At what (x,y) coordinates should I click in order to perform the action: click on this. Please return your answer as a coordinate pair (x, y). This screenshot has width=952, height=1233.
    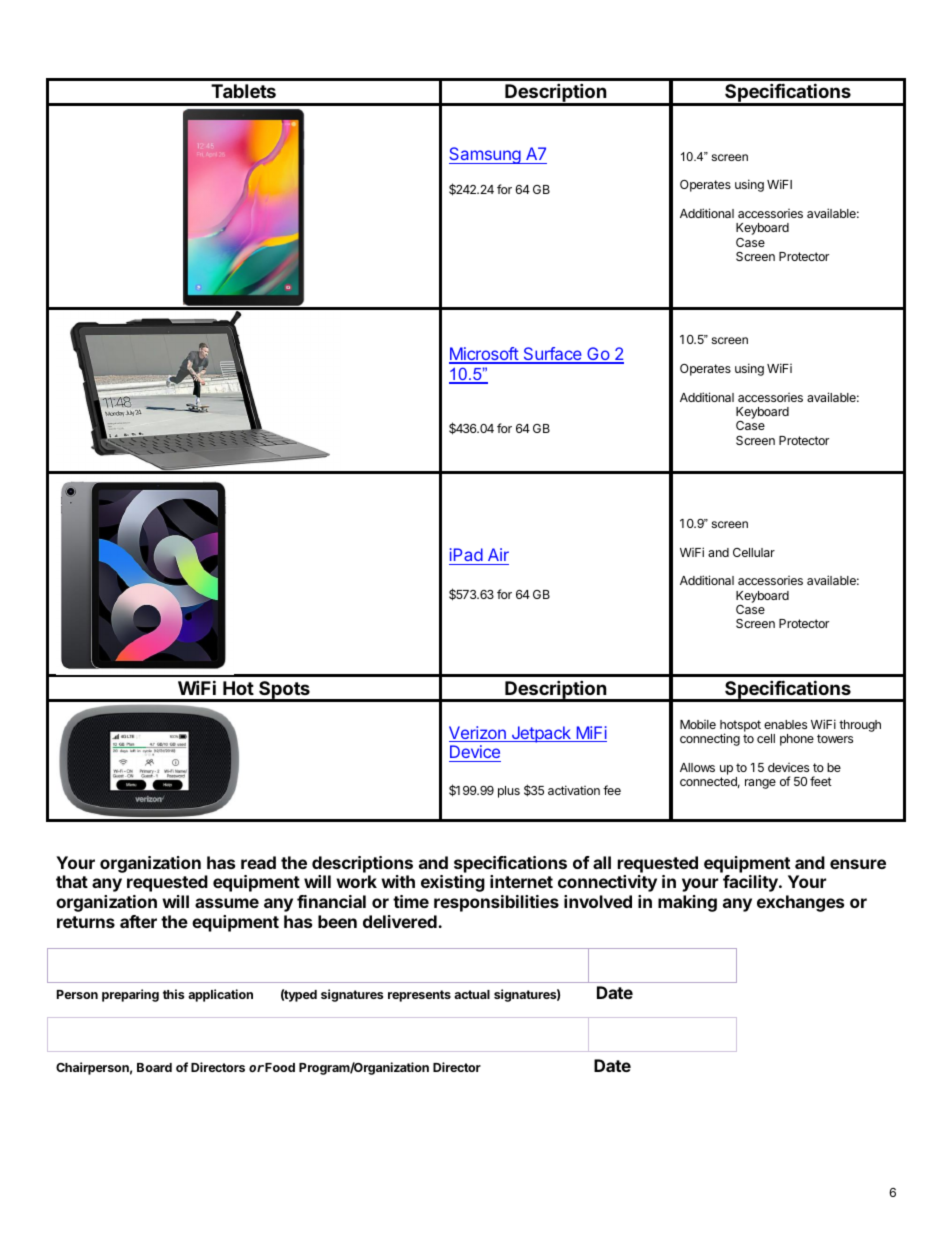
    Looking at the image, I should click on (173, 994).
